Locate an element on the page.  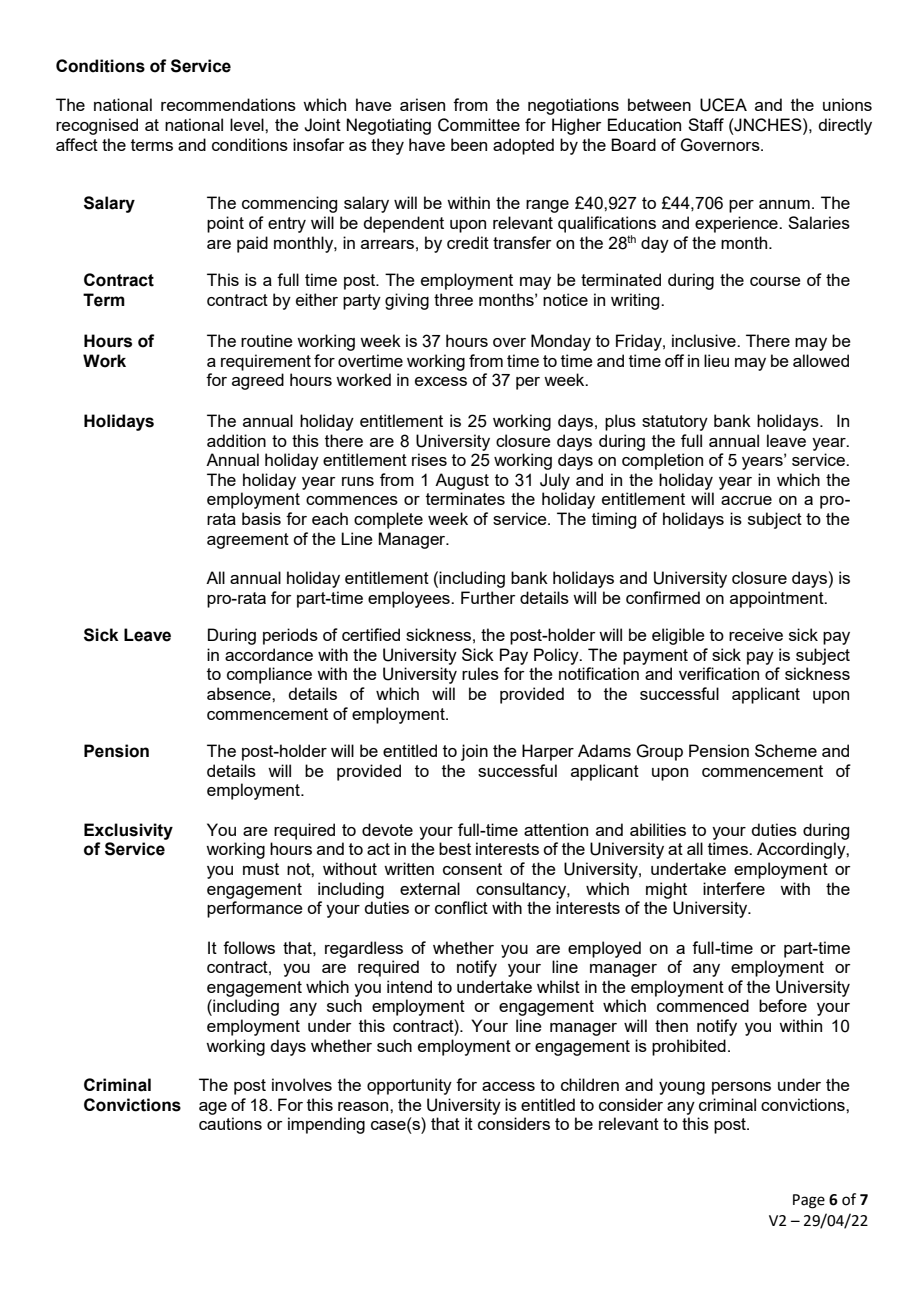
addition is located at coordinates (236, 440).
